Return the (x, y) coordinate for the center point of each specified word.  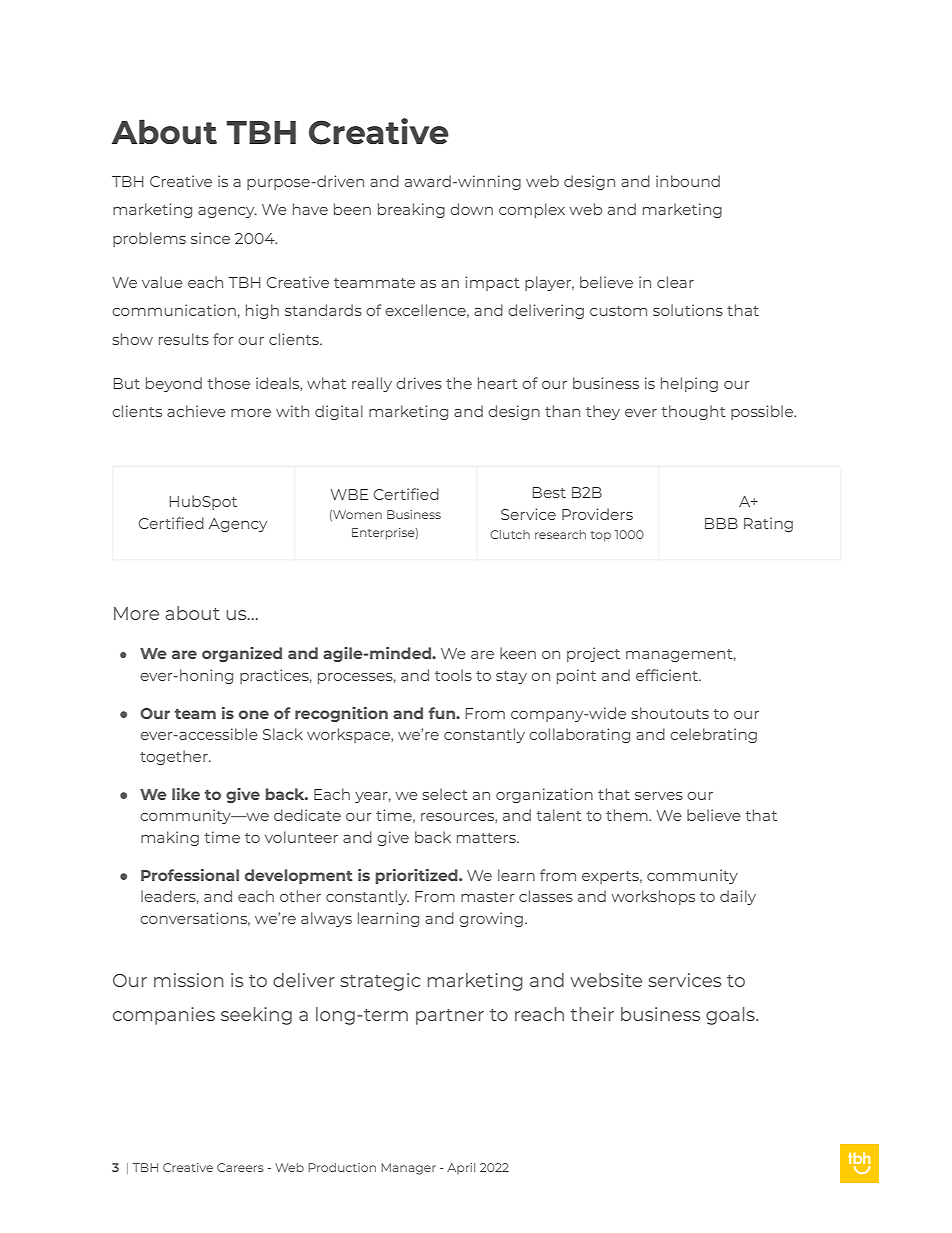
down (471, 209)
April (461, 1168)
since (210, 238)
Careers (240, 1167)
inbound (688, 181)
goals (731, 1016)
